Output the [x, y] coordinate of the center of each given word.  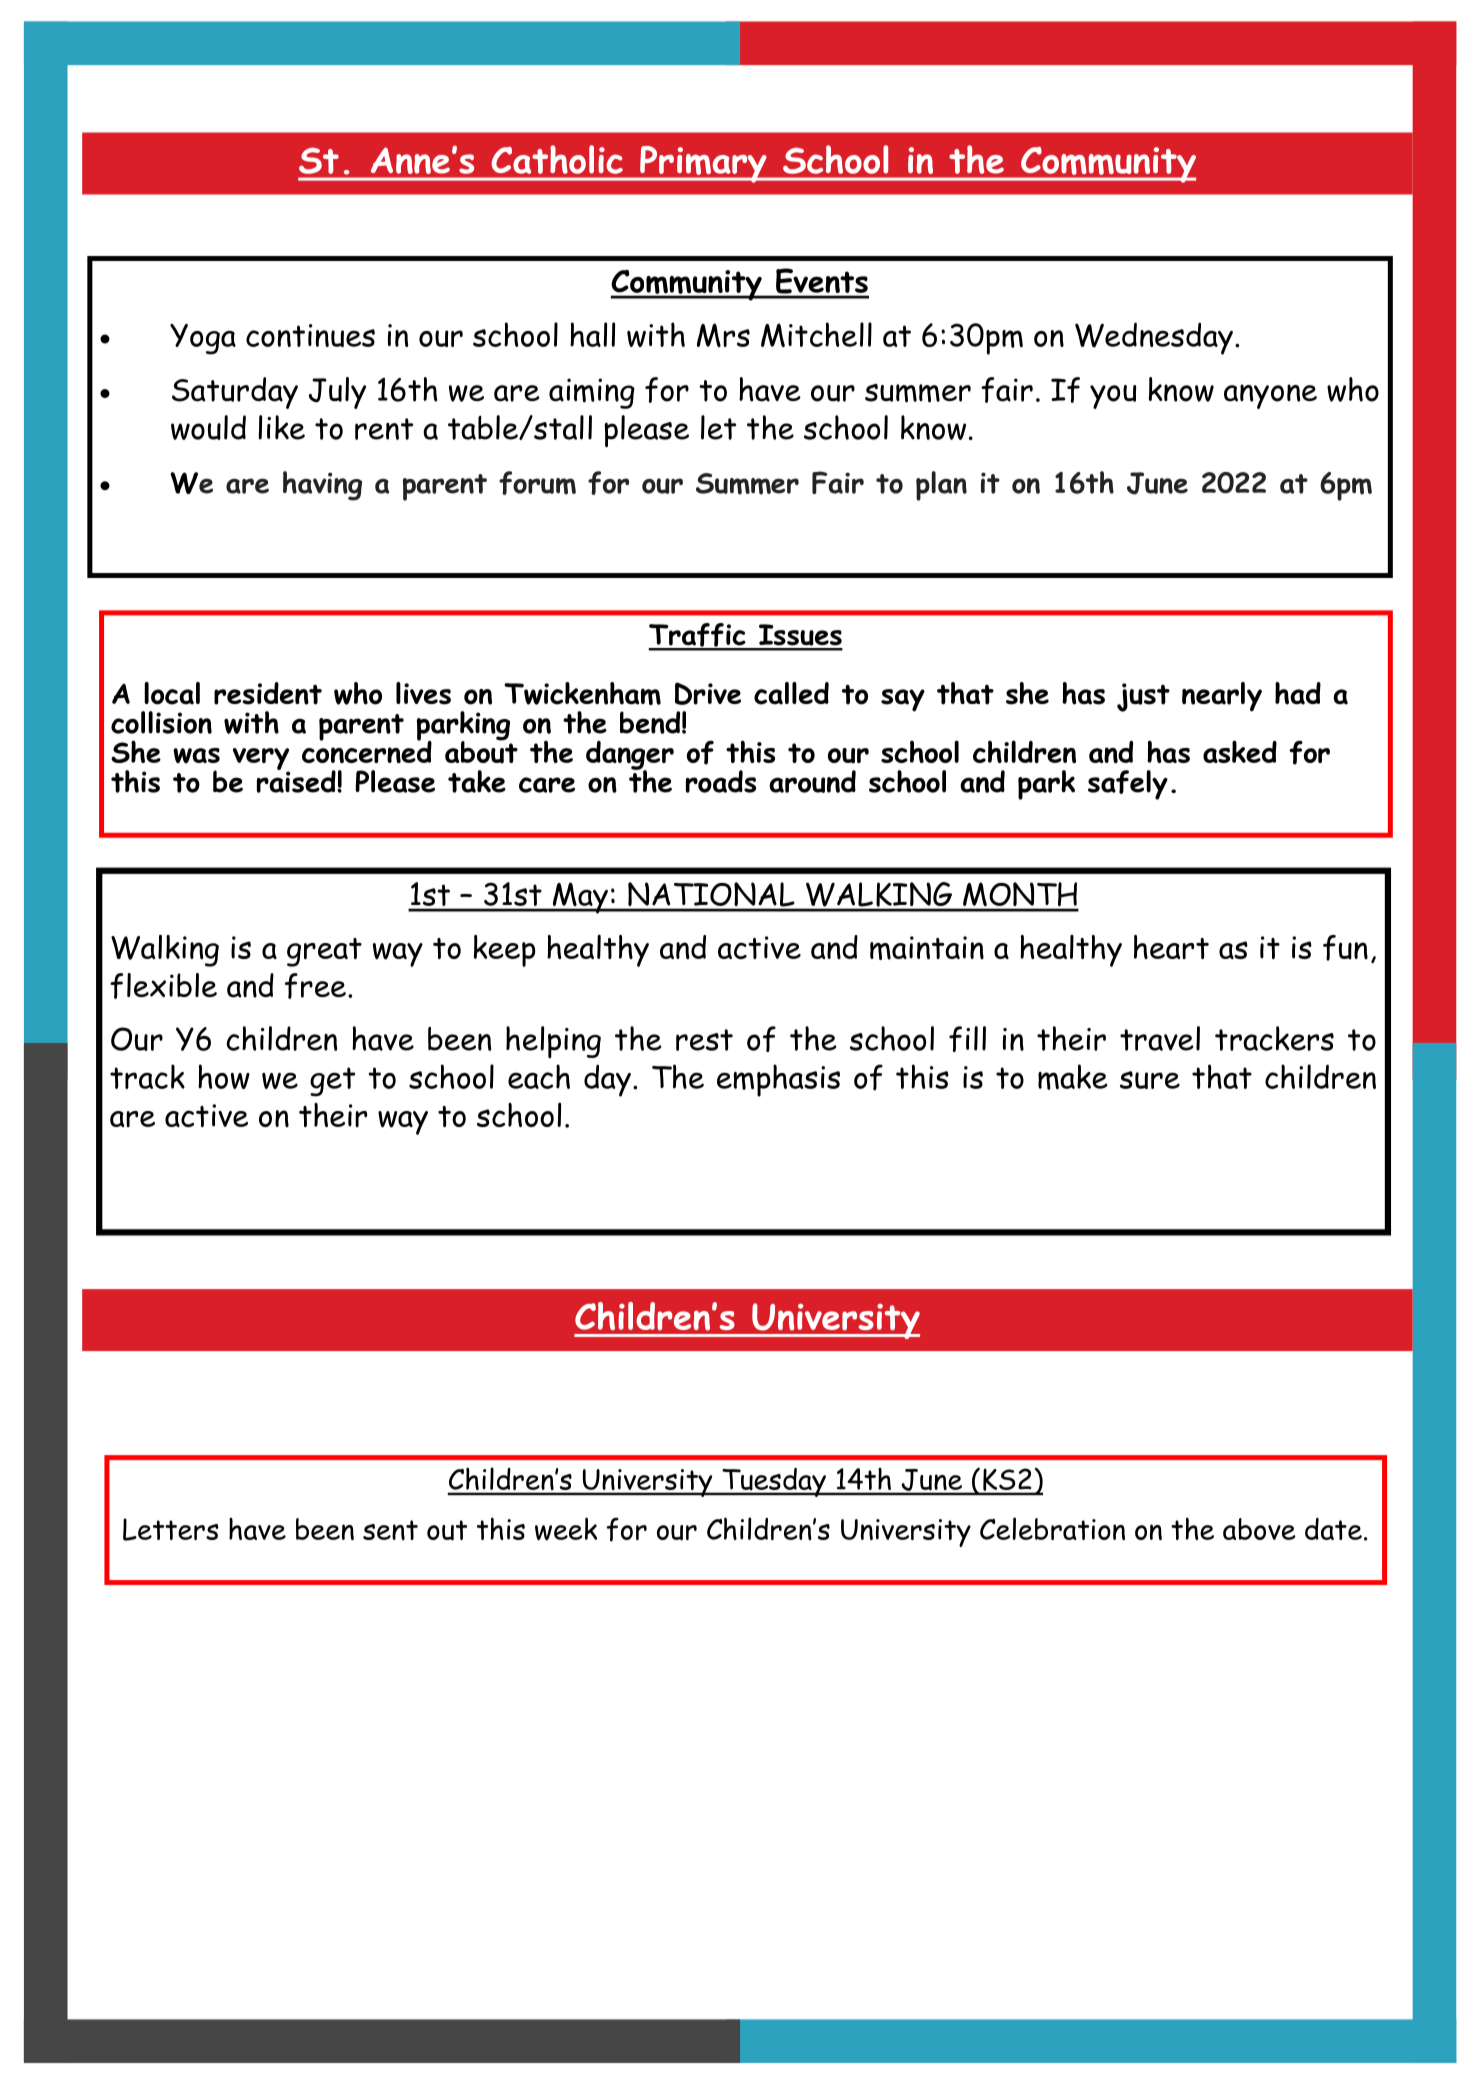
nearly [1222, 697]
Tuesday [774, 1482]
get [332, 1082]
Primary [703, 164]
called [791, 693]
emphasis [778, 1080]
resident [268, 693]
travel [1160, 1038]
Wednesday [1154, 338]
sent [390, 1530]
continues [310, 335]
